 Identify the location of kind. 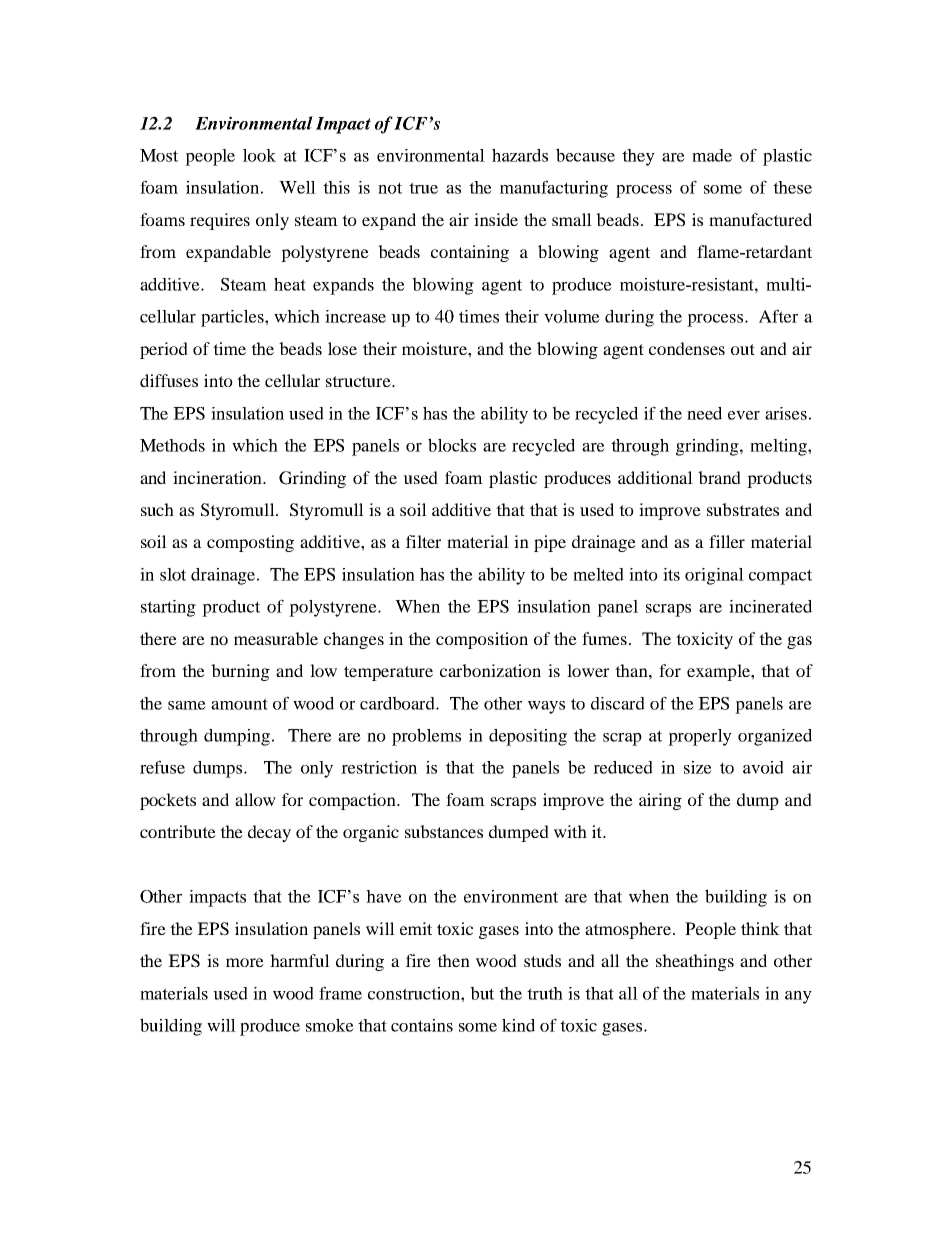
(518, 1025).
